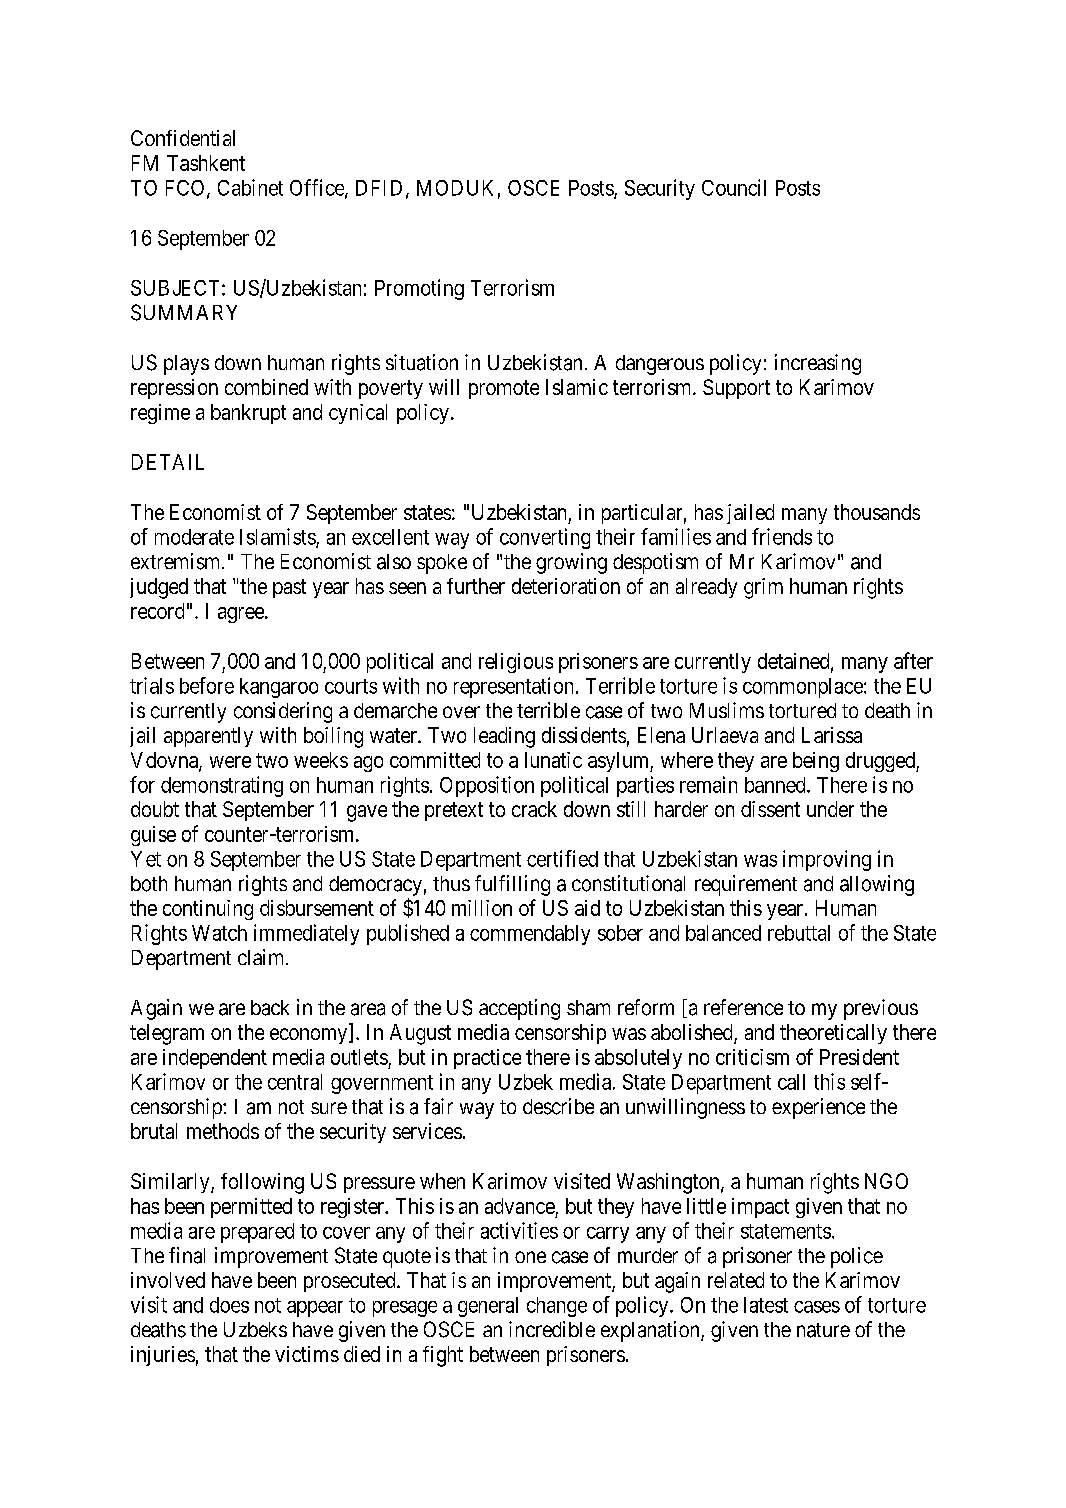  Describe the element at coordinates (799, 933) in the screenshot. I see `rebuttal` at that location.
